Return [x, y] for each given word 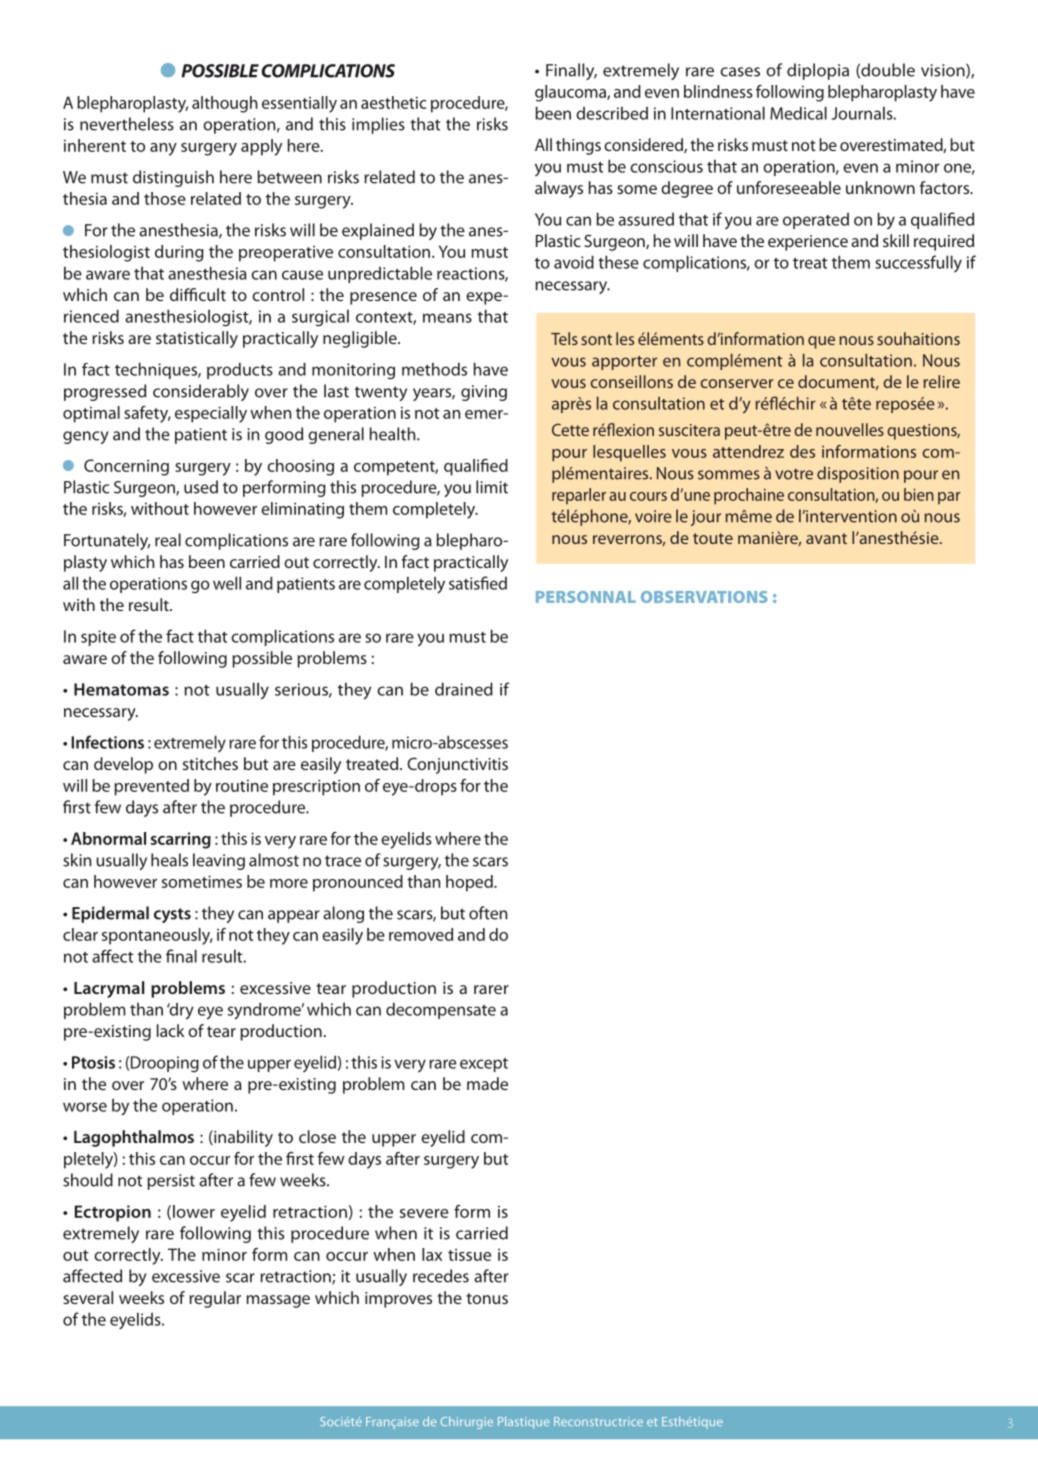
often [488, 913]
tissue [469, 1254]
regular [215, 1299]
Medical [798, 113]
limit [492, 487]
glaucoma [571, 93]
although [225, 104]
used [201, 487]
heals [169, 860]
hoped [470, 883]
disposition [858, 474]
